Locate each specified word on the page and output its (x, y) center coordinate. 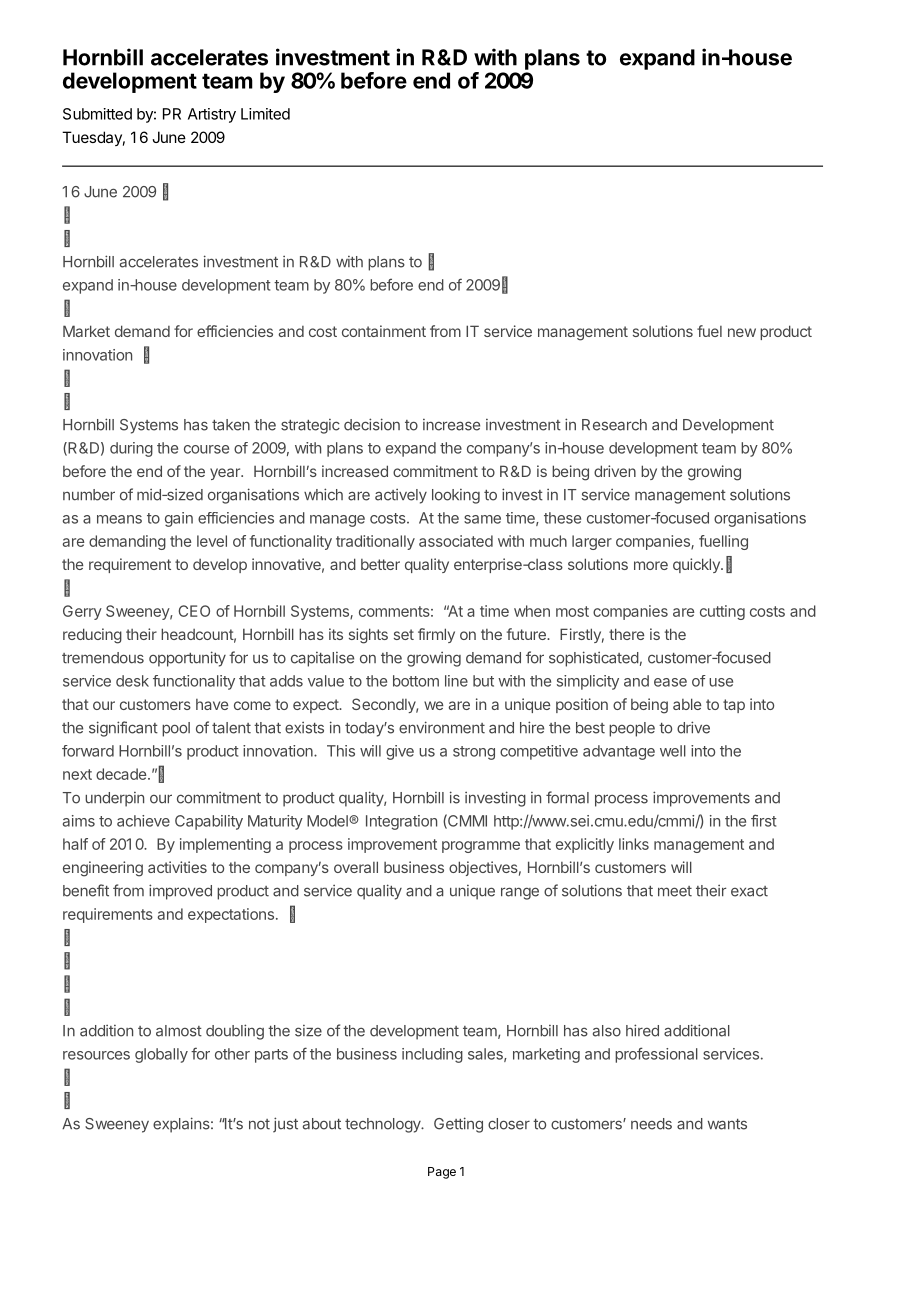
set (404, 634)
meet (675, 891)
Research (614, 425)
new (742, 332)
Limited (265, 114)
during (131, 449)
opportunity (187, 659)
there (626, 634)
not (259, 1124)
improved (180, 892)
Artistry (212, 115)
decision (372, 424)
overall (356, 867)
